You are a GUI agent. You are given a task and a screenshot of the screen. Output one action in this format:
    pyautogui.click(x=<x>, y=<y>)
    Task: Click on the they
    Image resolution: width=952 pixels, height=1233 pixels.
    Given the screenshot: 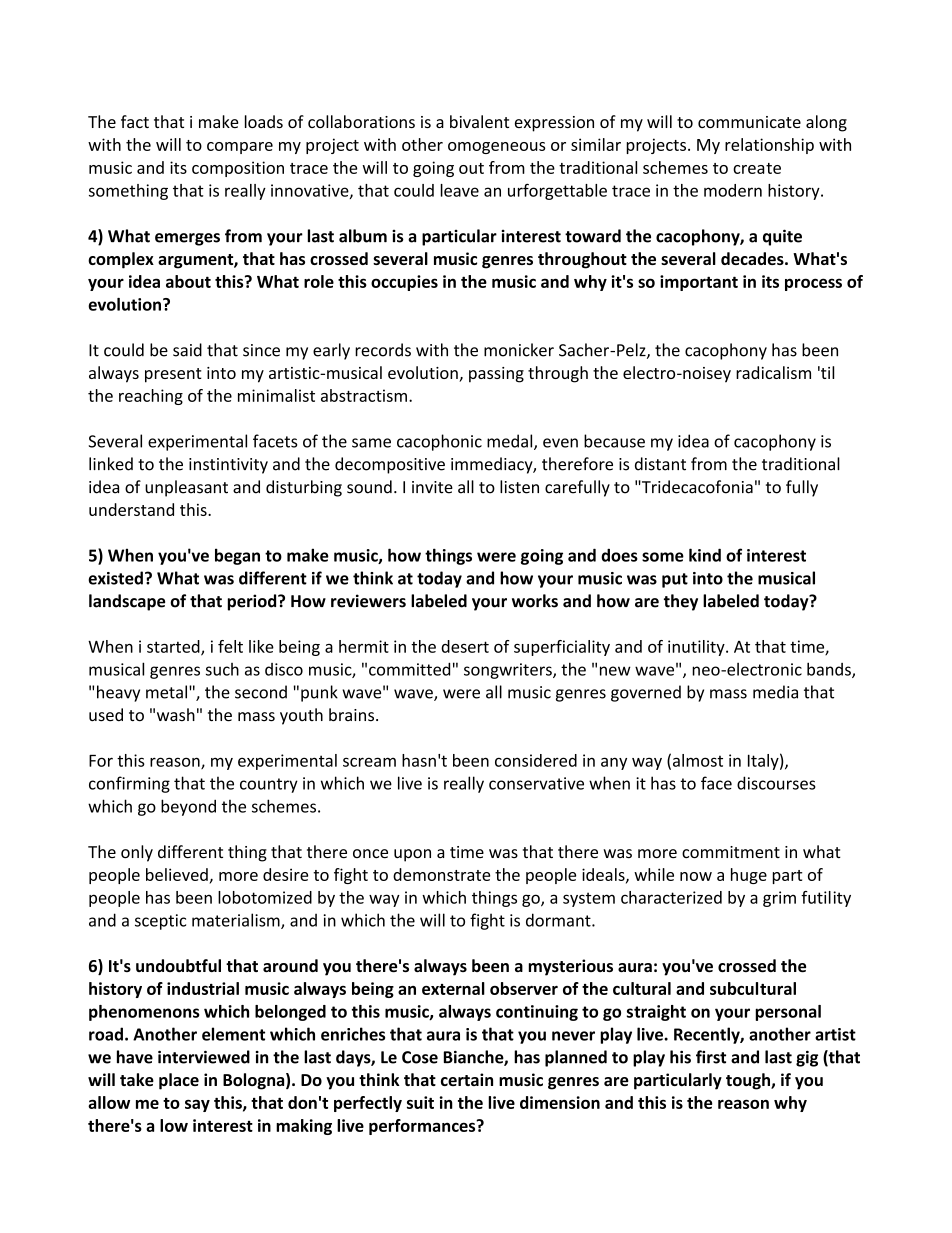 What is the action you would take?
    pyautogui.click(x=681, y=602)
